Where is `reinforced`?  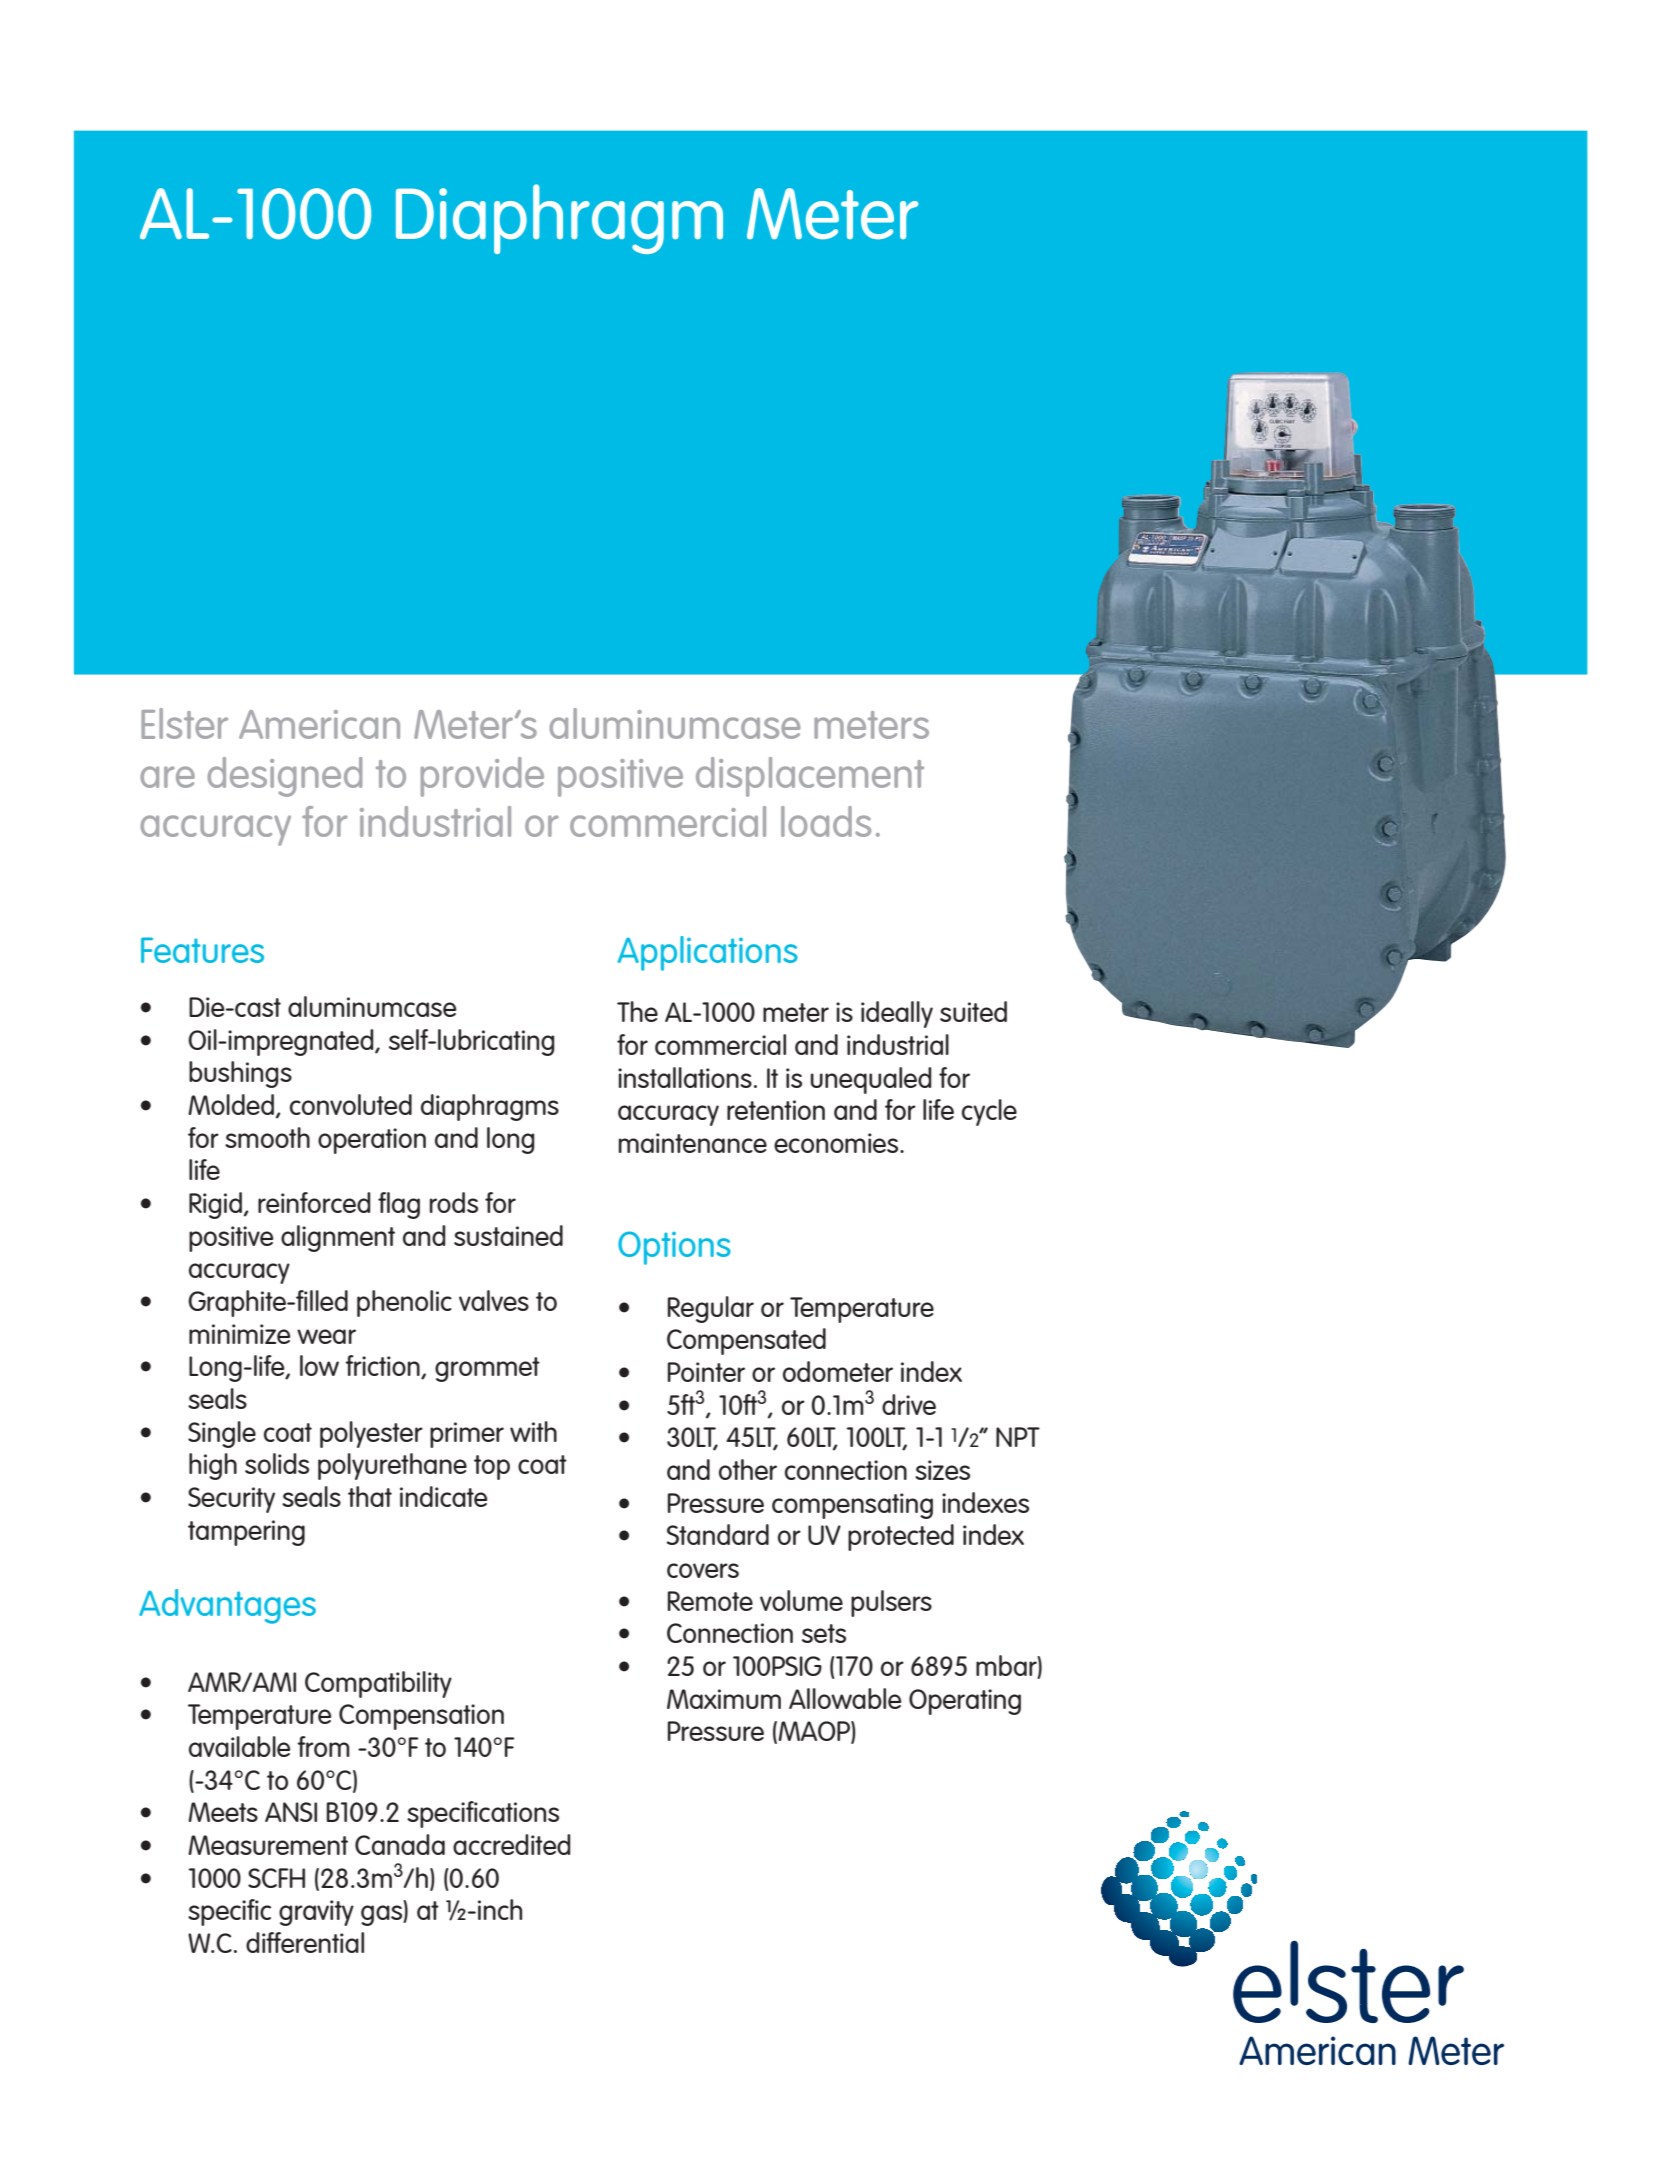
reinforced is located at coordinates (314, 1202).
